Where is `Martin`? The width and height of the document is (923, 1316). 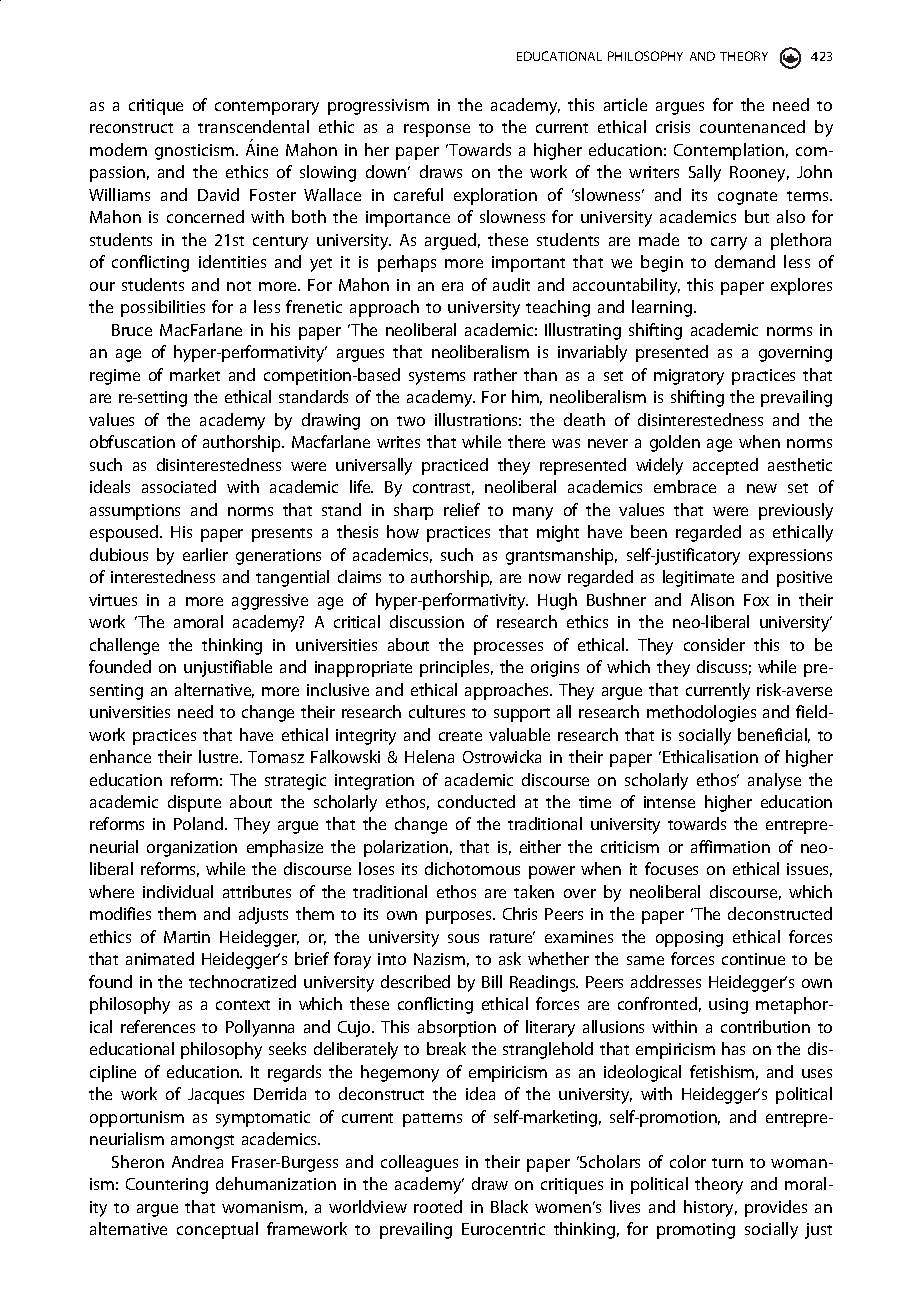
Martin is located at coordinates (187, 937).
